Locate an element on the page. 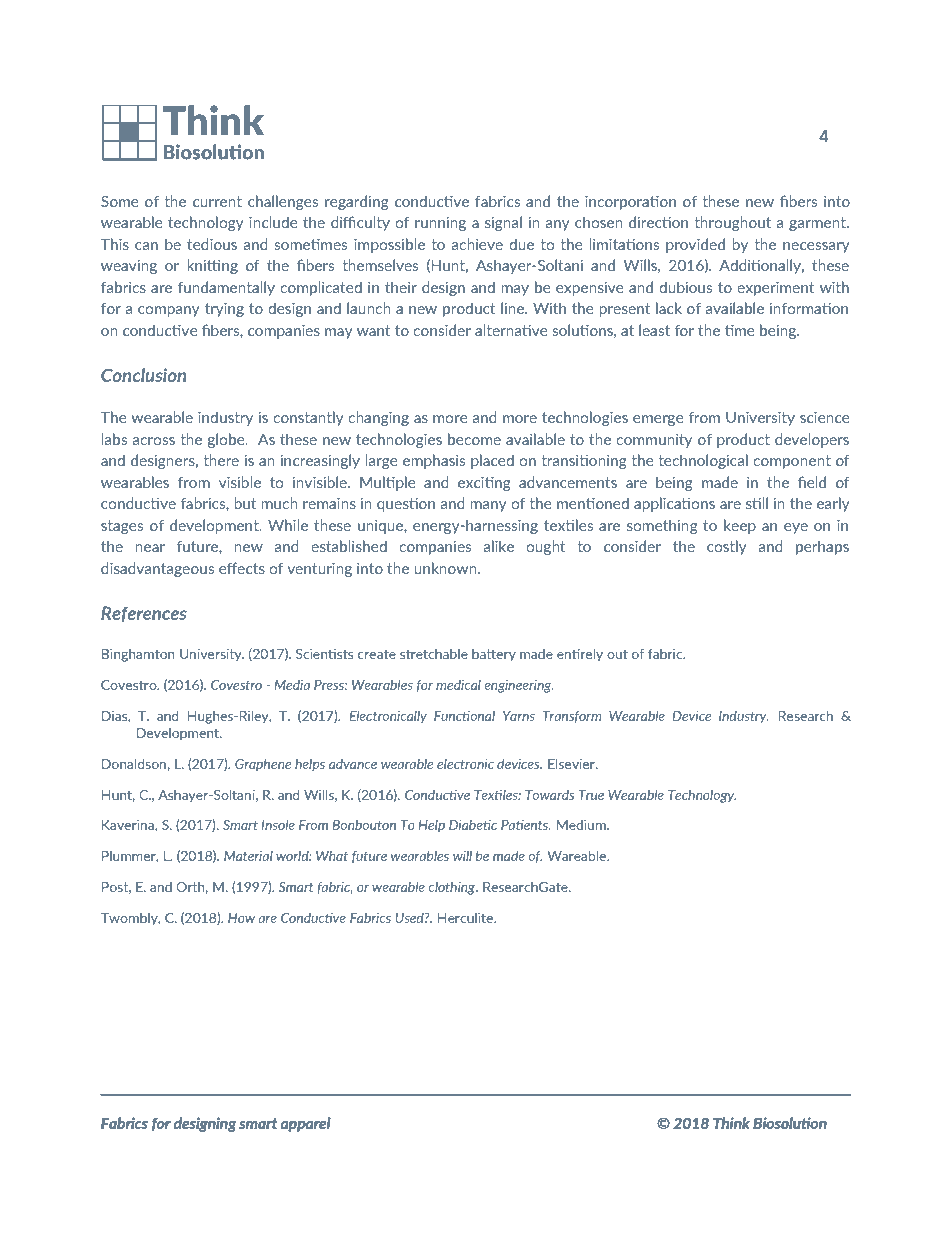 The height and width of the document is (1233, 952). Material is located at coordinates (248, 856).
